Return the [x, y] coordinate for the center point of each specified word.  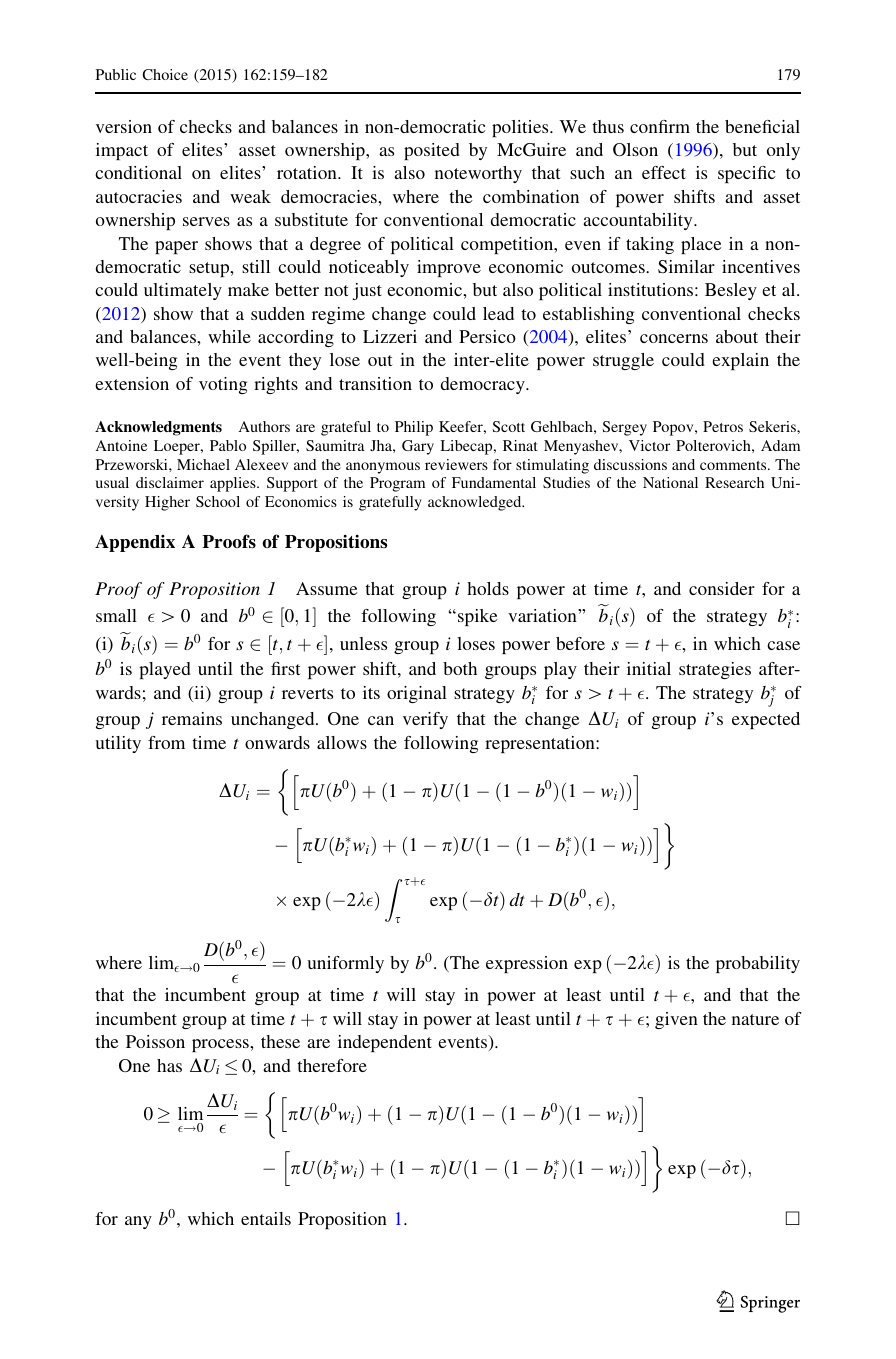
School [218, 501]
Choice [165, 74]
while [229, 336]
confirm [660, 126]
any [138, 1222]
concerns [674, 338]
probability [758, 964]
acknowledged [476, 503]
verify [425, 720]
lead [498, 313]
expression [527, 964]
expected [766, 720]
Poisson [155, 1041]
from [166, 742]
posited [432, 151]
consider [722, 588]
